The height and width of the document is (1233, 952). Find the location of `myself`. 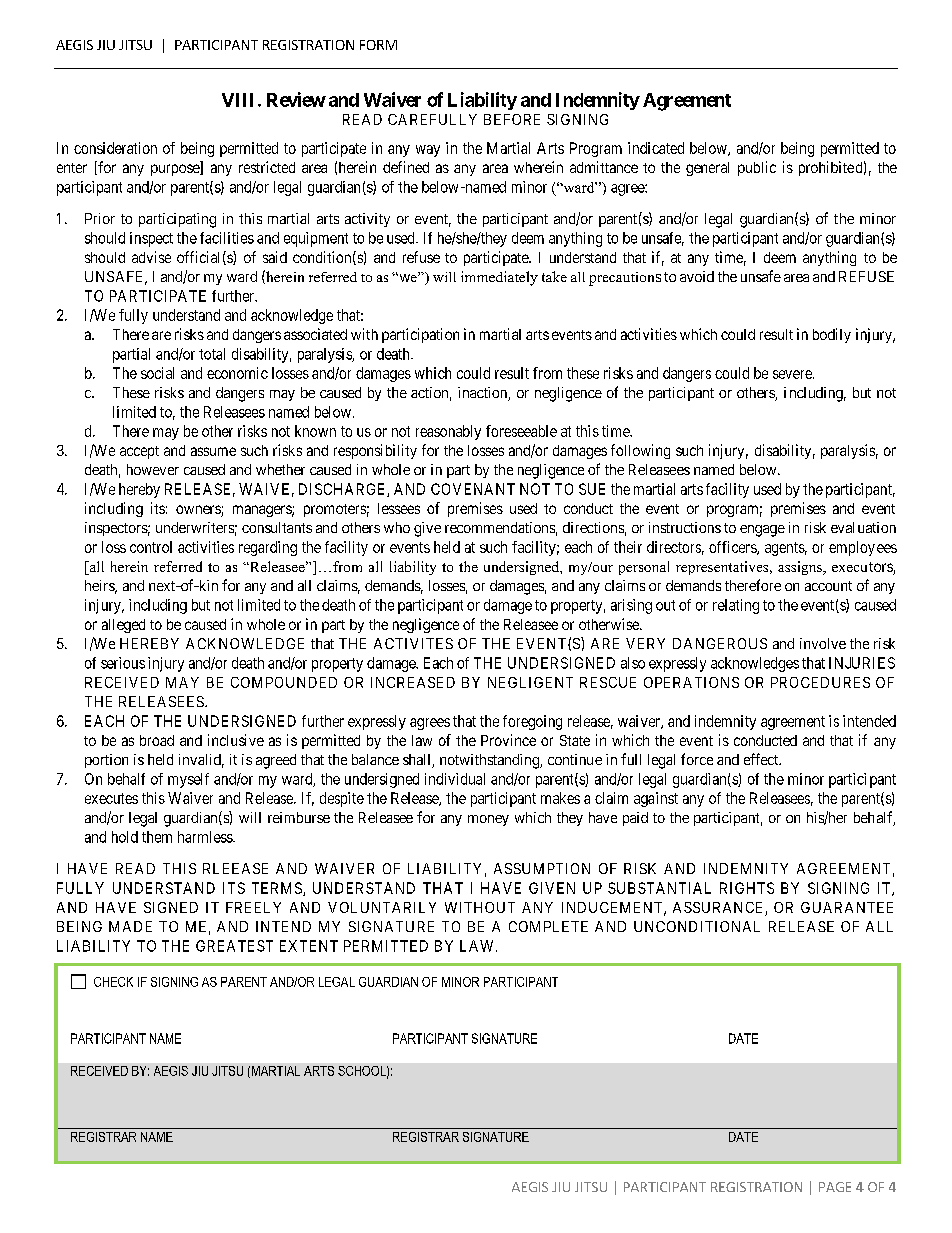

myself is located at coordinates (188, 780).
